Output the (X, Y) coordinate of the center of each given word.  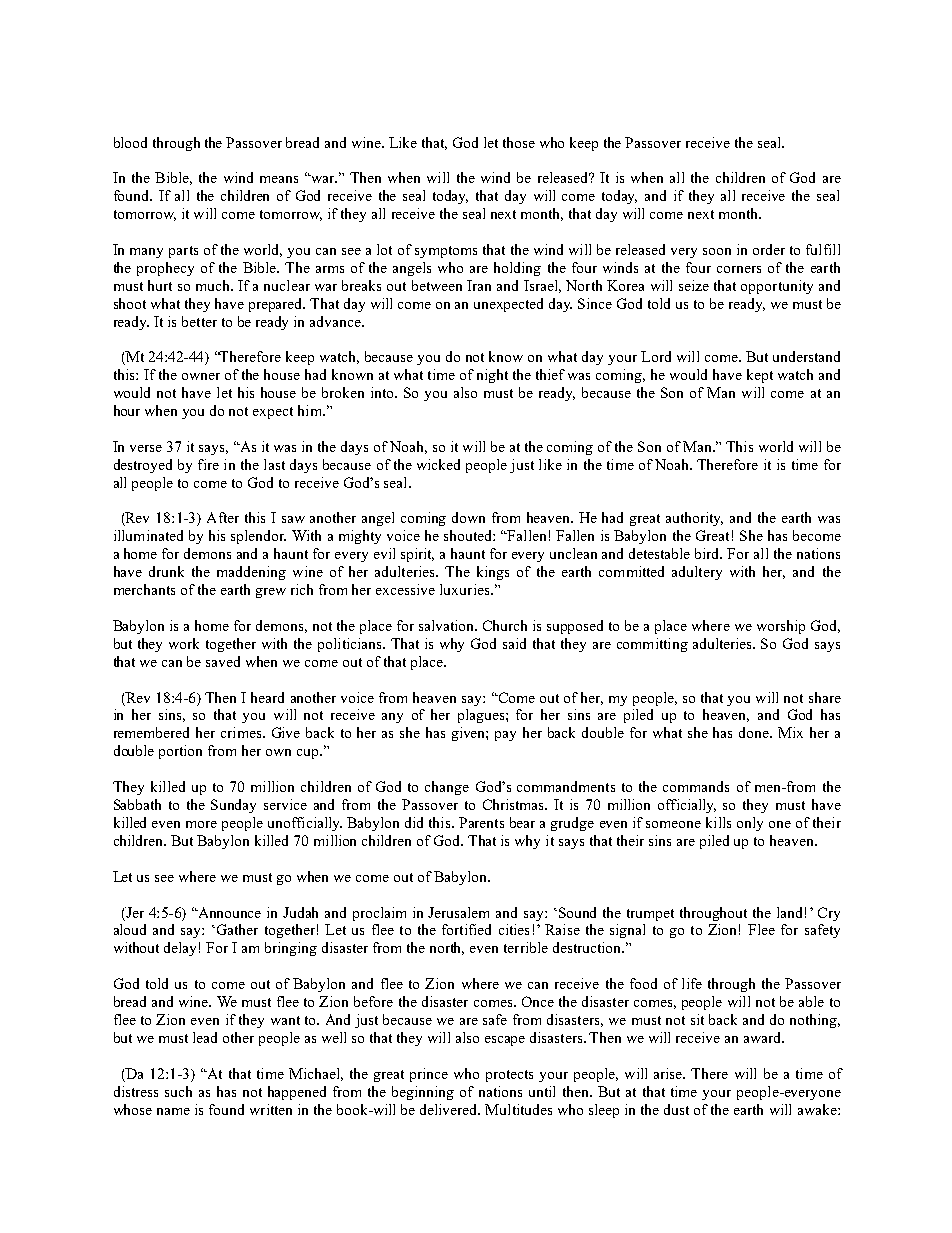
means (279, 179)
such (178, 1091)
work (184, 643)
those (519, 142)
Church (505, 625)
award (764, 1037)
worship (781, 627)
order (769, 249)
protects (509, 1076)
